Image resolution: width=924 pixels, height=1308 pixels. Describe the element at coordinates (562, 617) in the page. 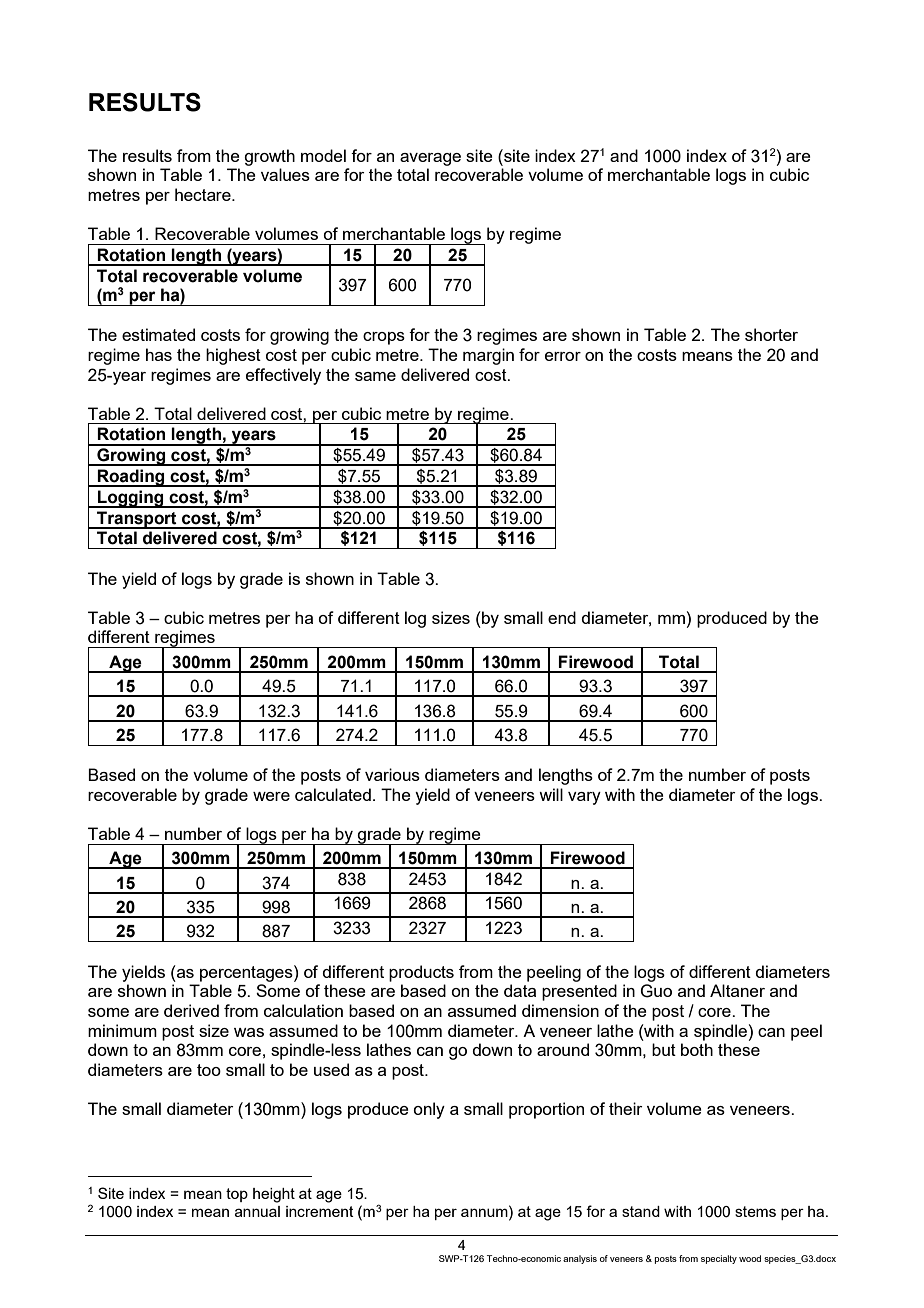

I see `end` at that location.
